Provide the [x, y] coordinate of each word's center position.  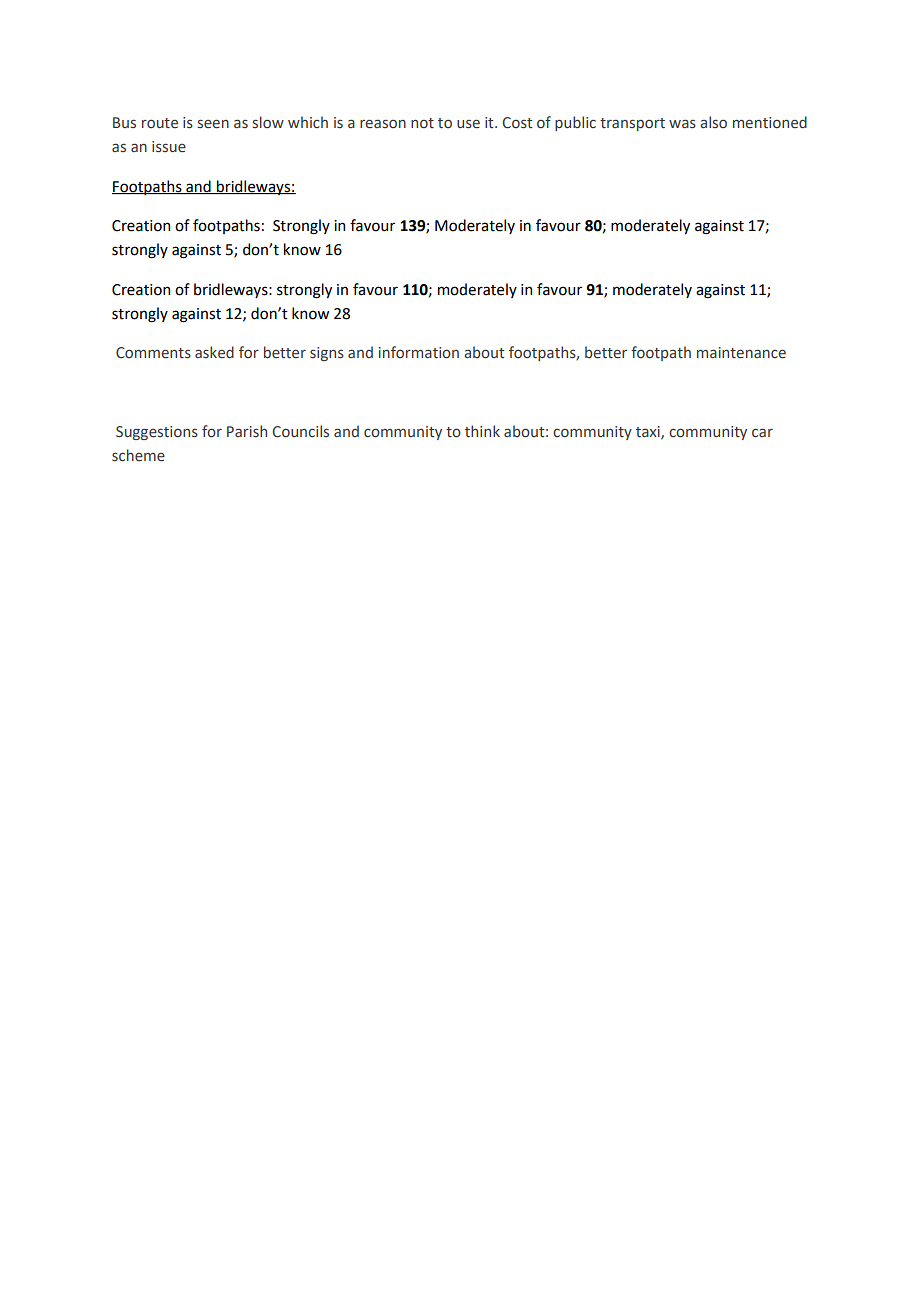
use [468, 124]
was [682, 124]
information [419, 352]
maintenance [741, 353]
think [482, 431]
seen [213, 124]
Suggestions [157, 433]
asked [214, 352]
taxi [649, 433]
